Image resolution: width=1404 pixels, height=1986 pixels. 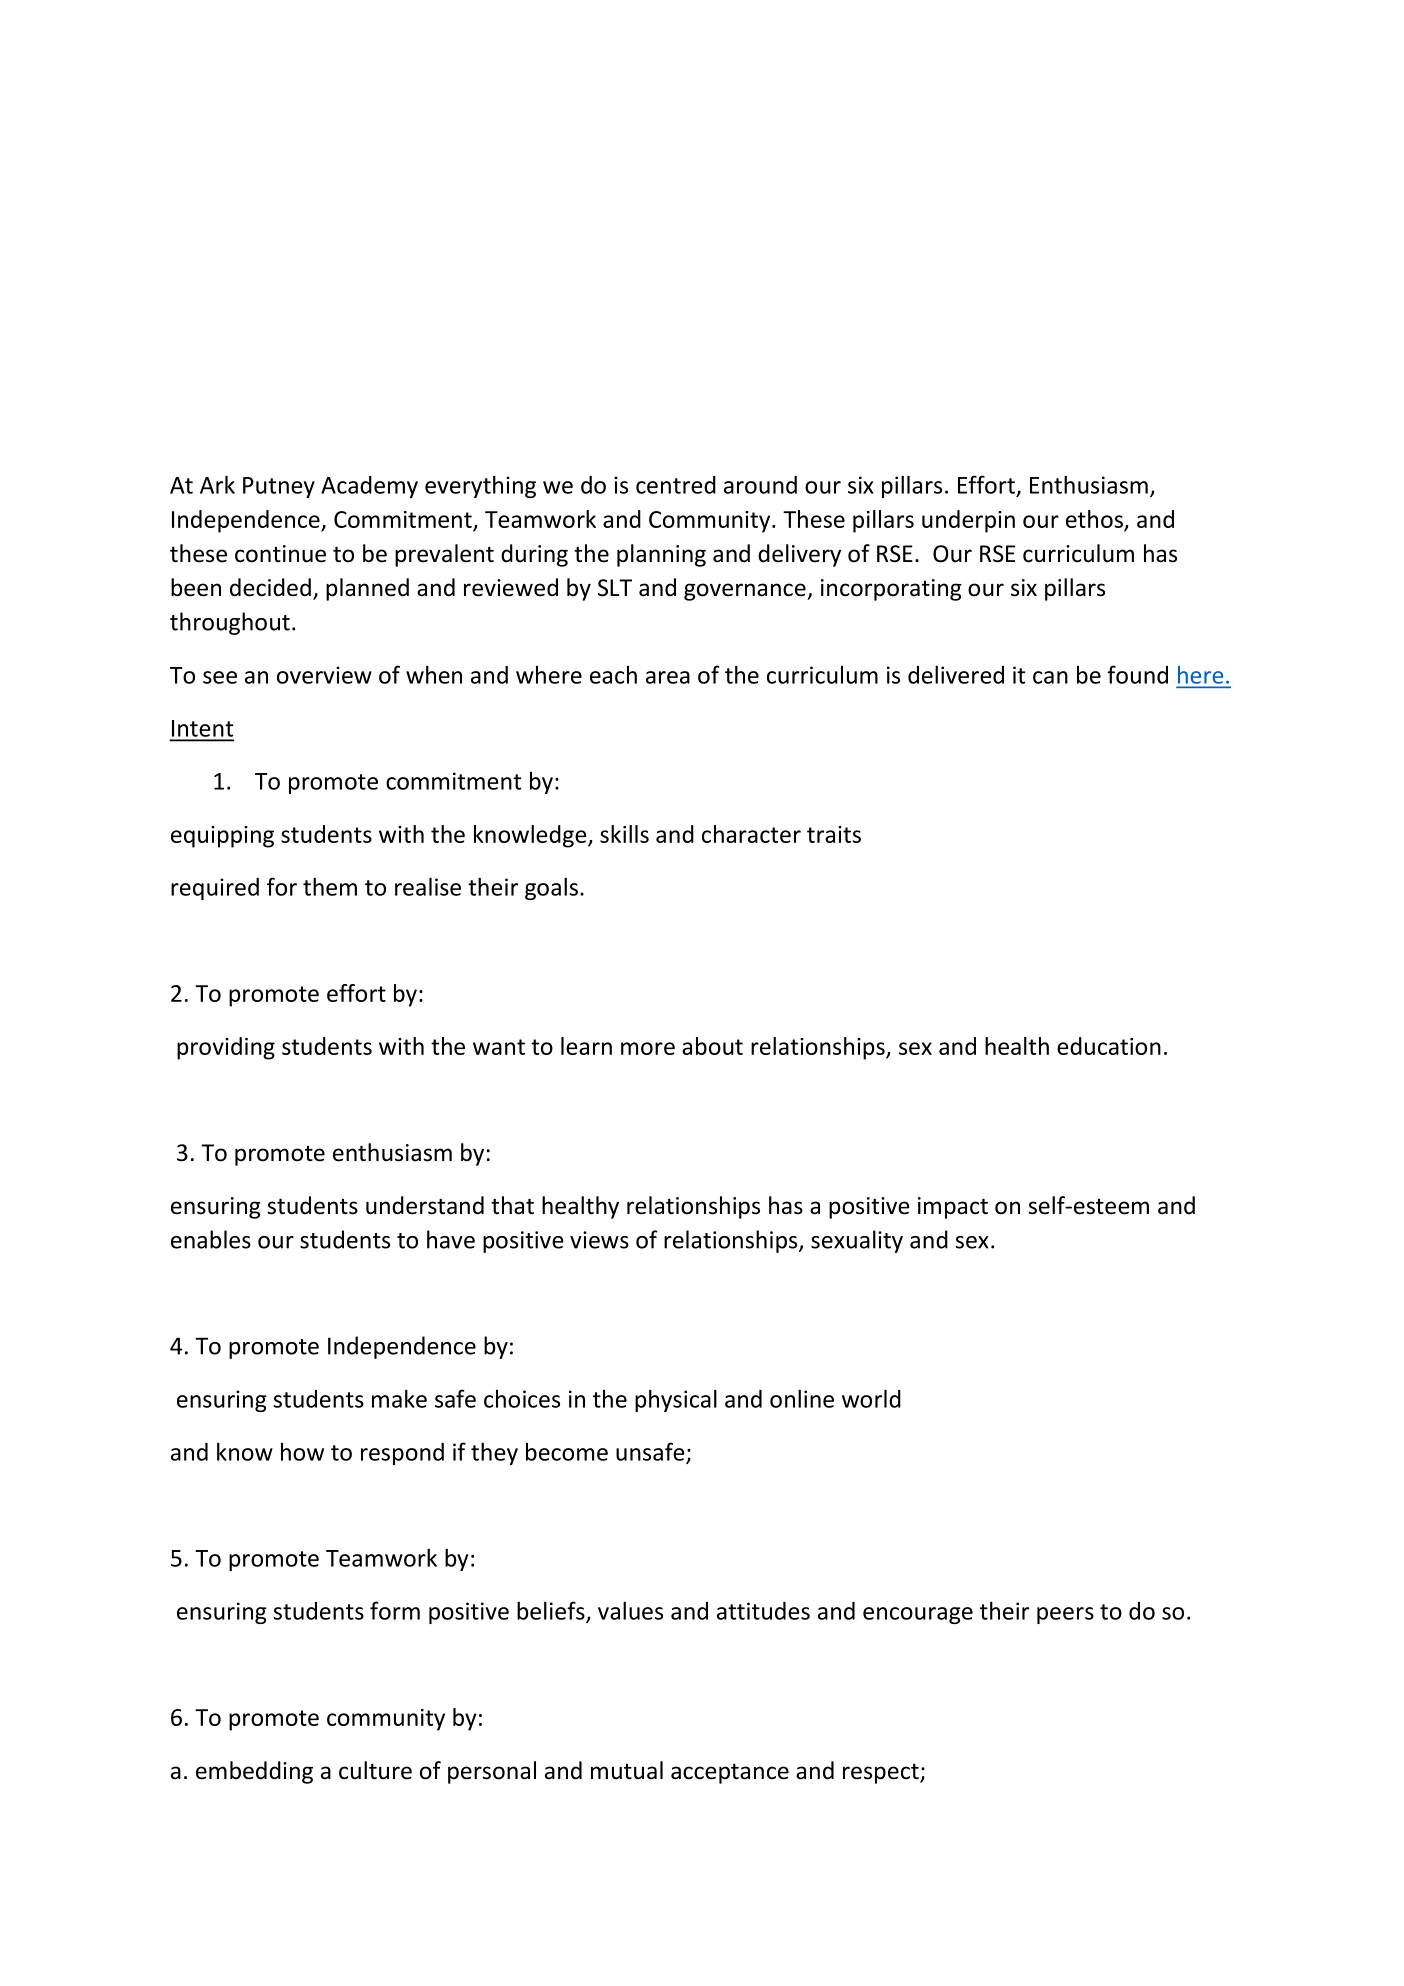 What do you see at coordinates (399, 1398) in the image?
I see `make` at bounding box center [399, 1398].
